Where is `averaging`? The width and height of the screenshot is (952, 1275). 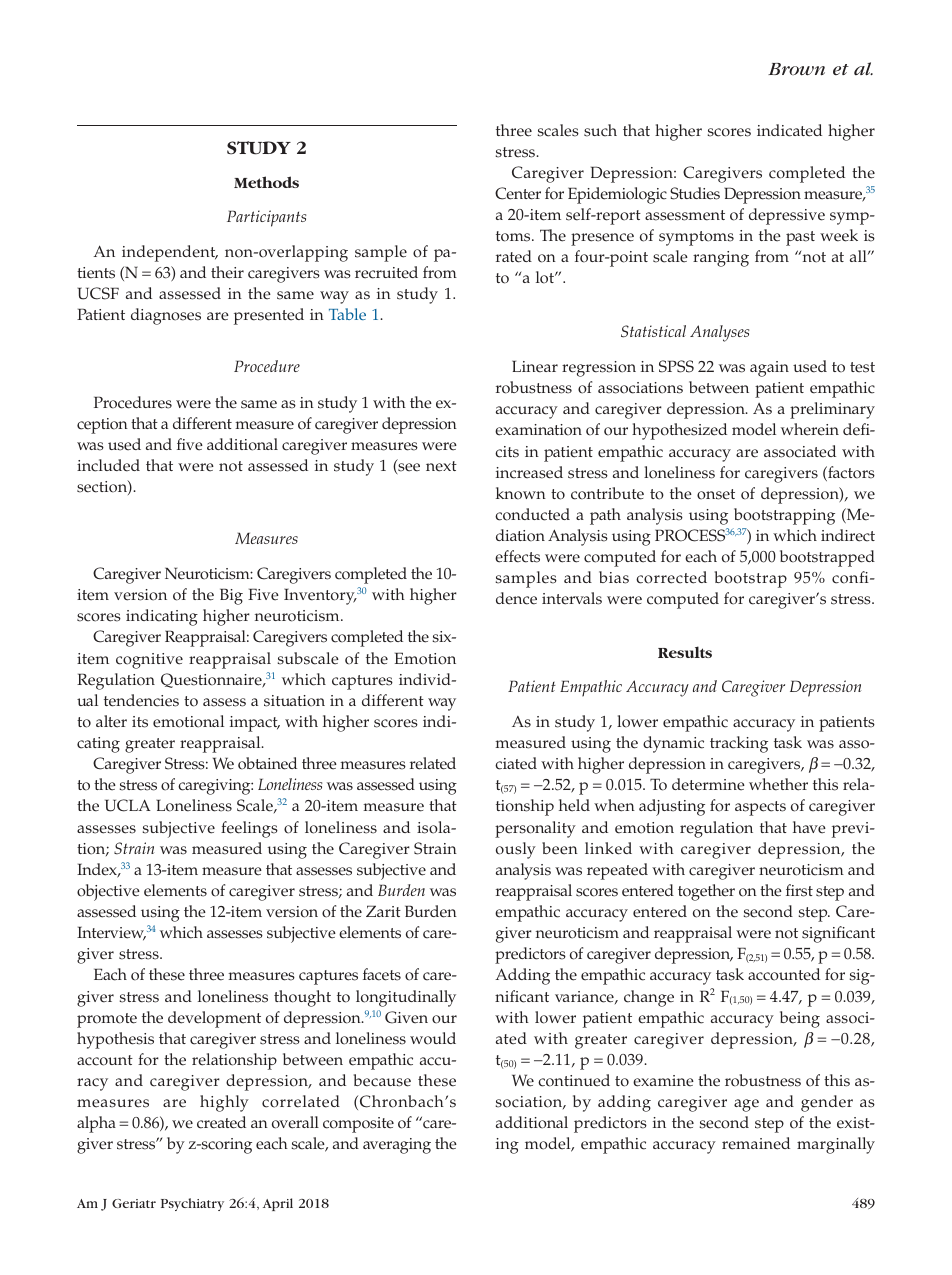 averaging is located at coordinates (397, 1146).
